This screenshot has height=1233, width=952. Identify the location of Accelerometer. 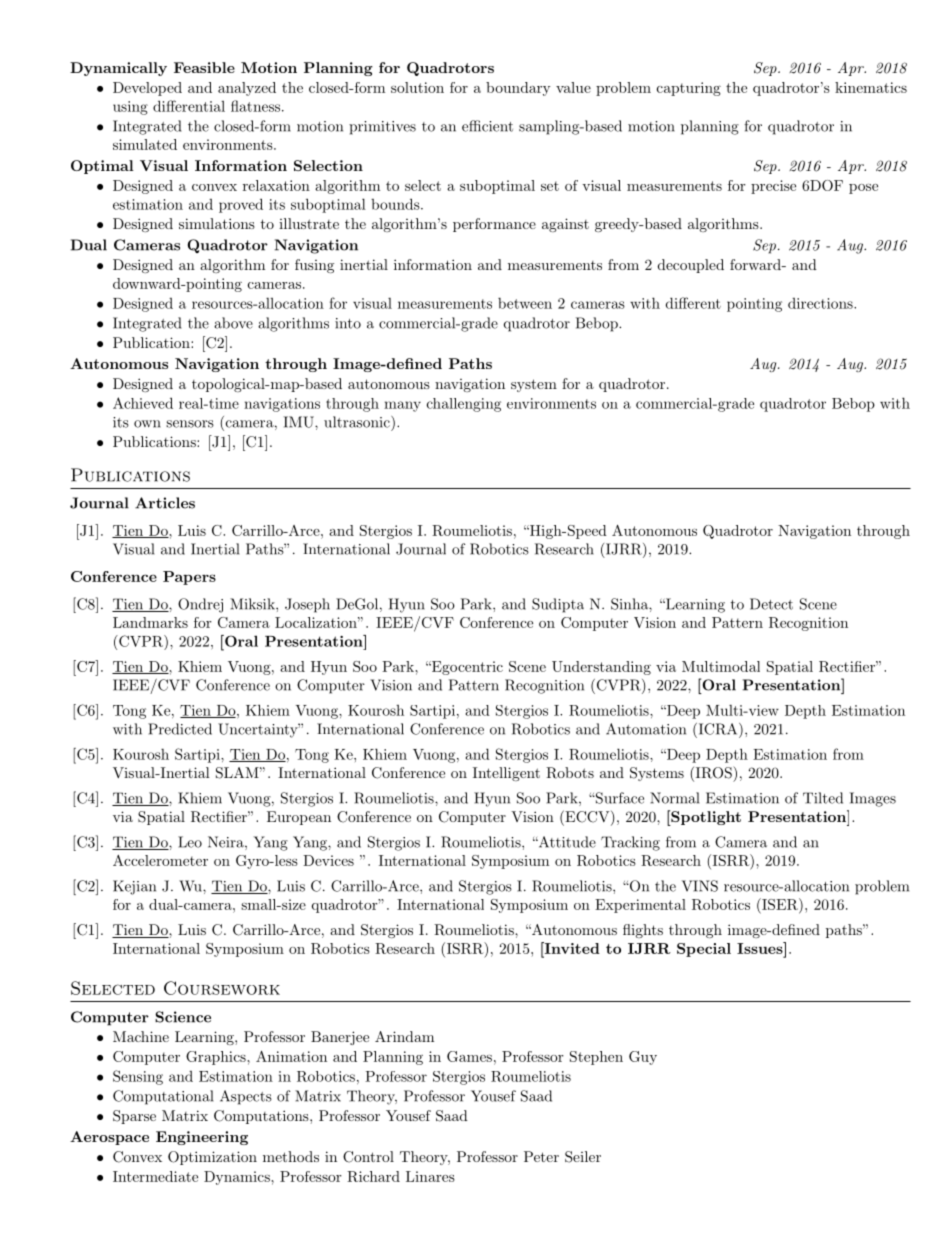
(160, 860).
